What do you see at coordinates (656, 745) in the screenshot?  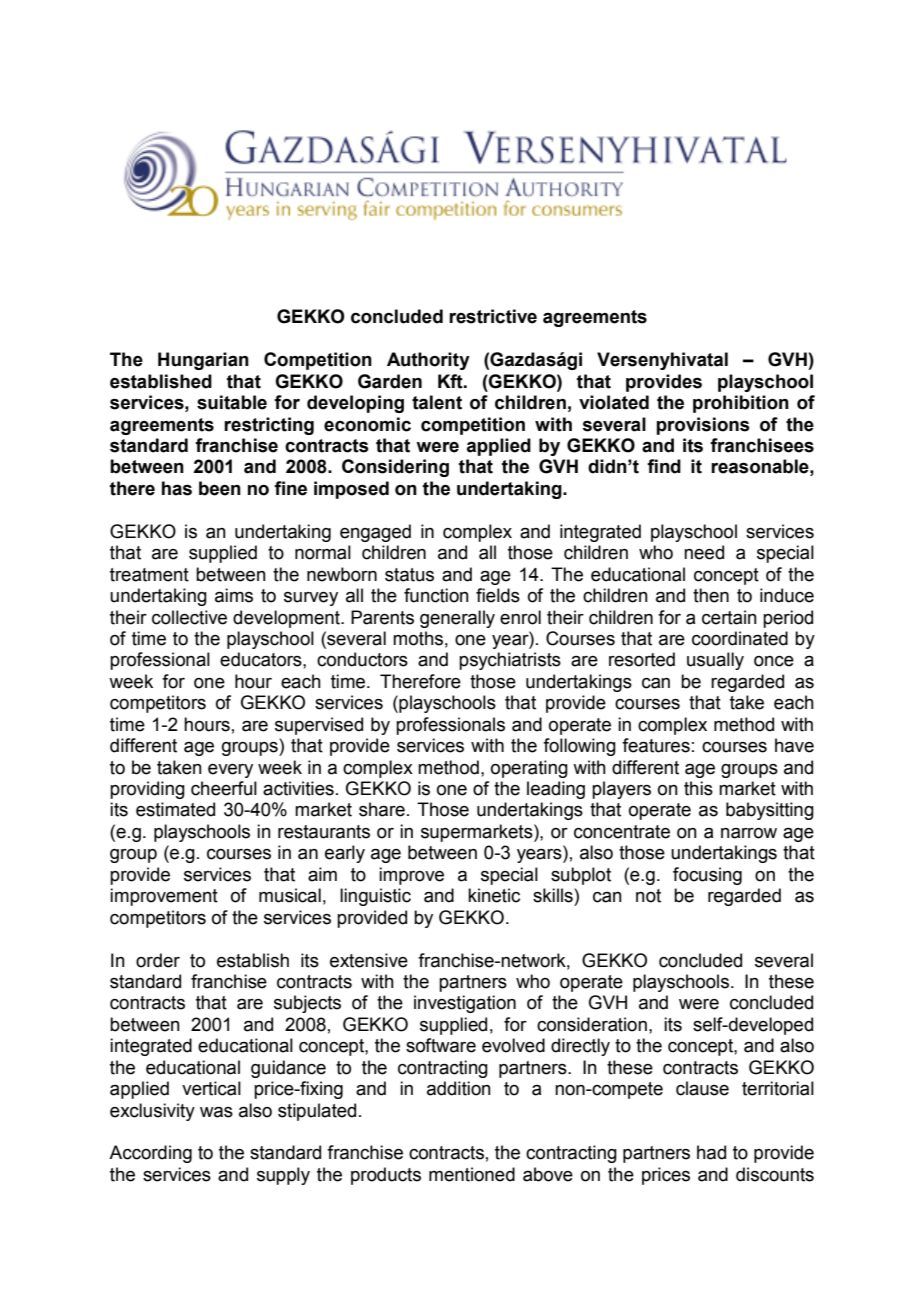 I see `features` at bounding box center [656, 745].
